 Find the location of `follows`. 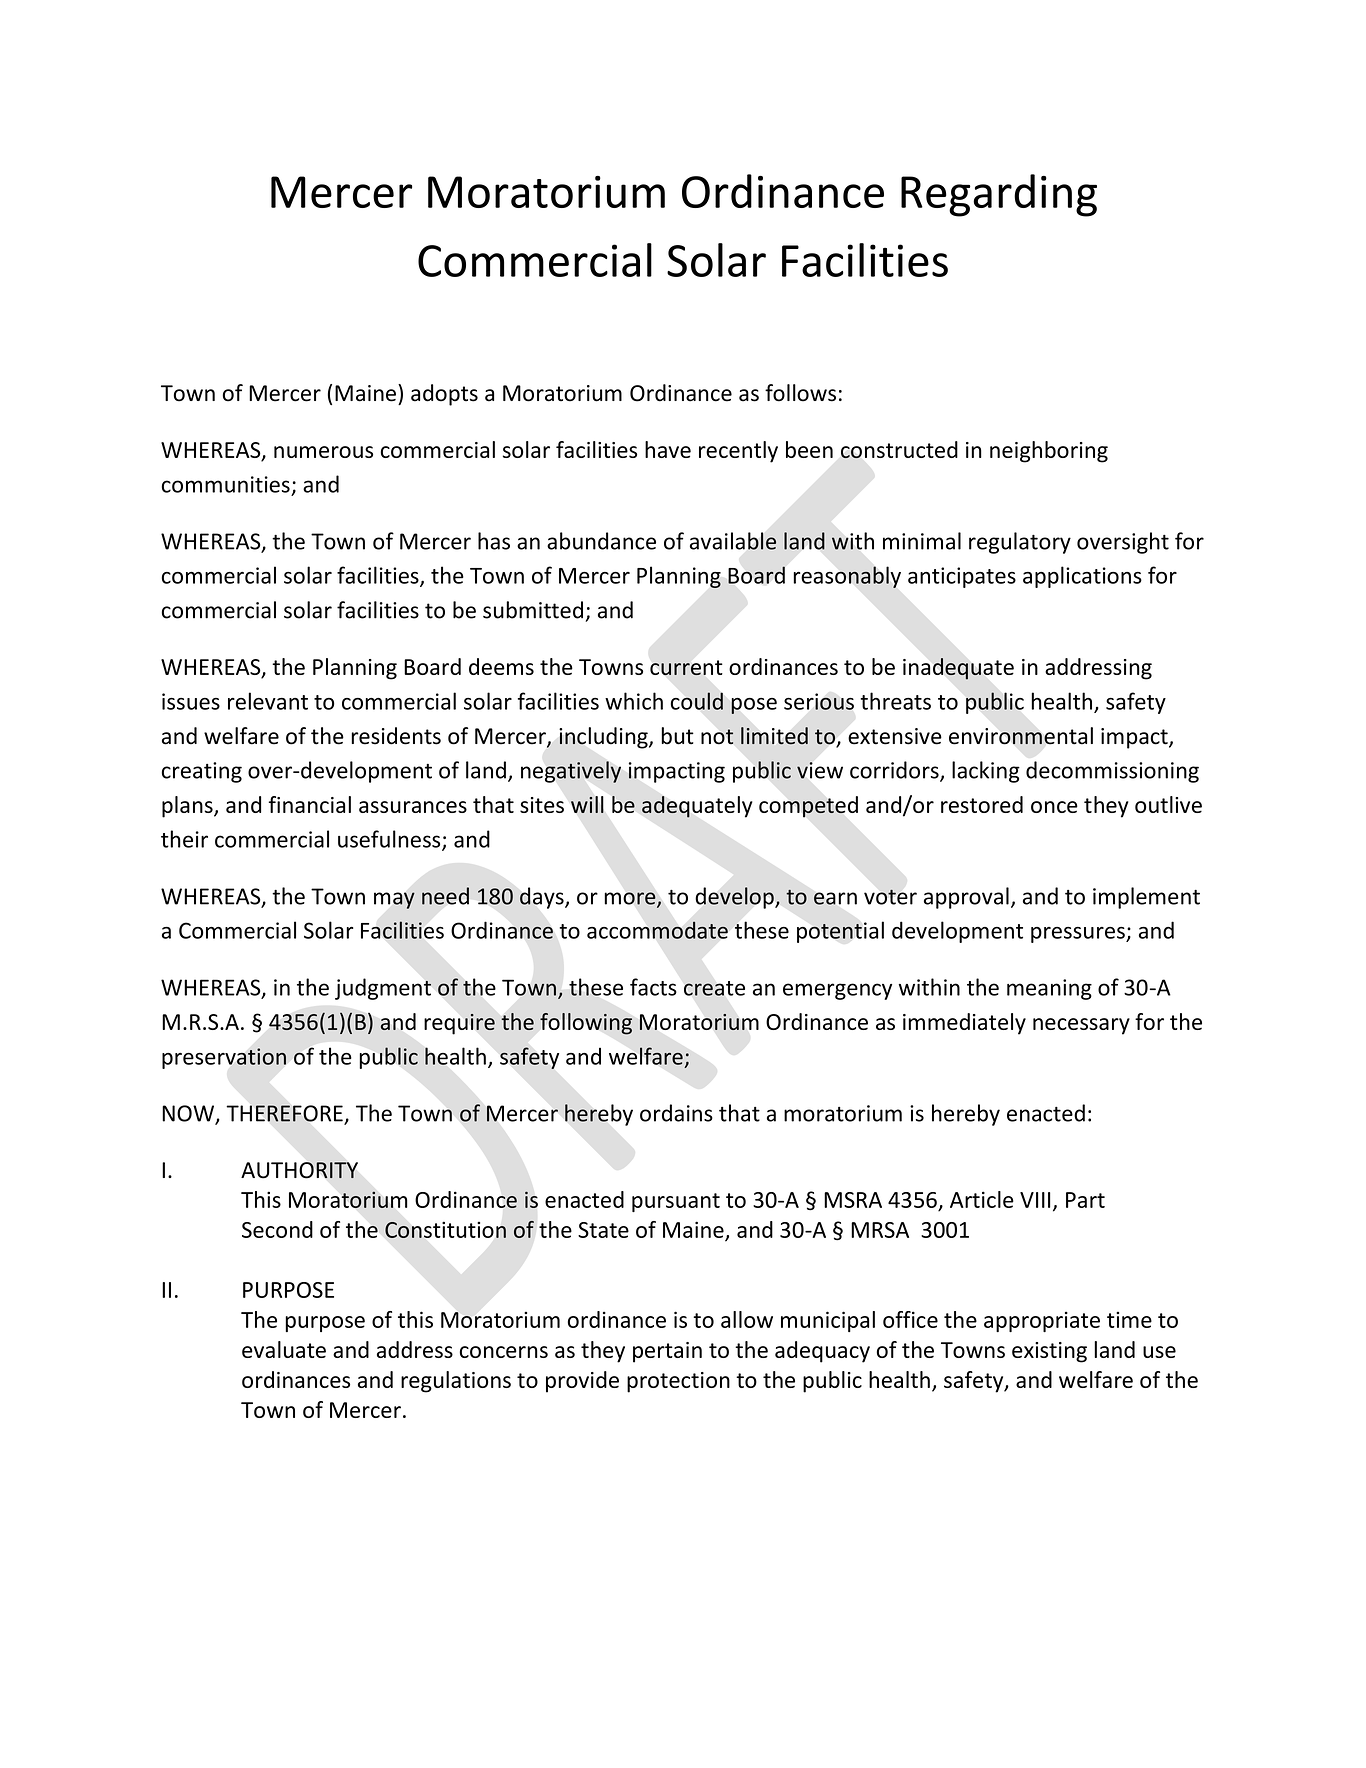

follows is located at coordinates (800, 393).
